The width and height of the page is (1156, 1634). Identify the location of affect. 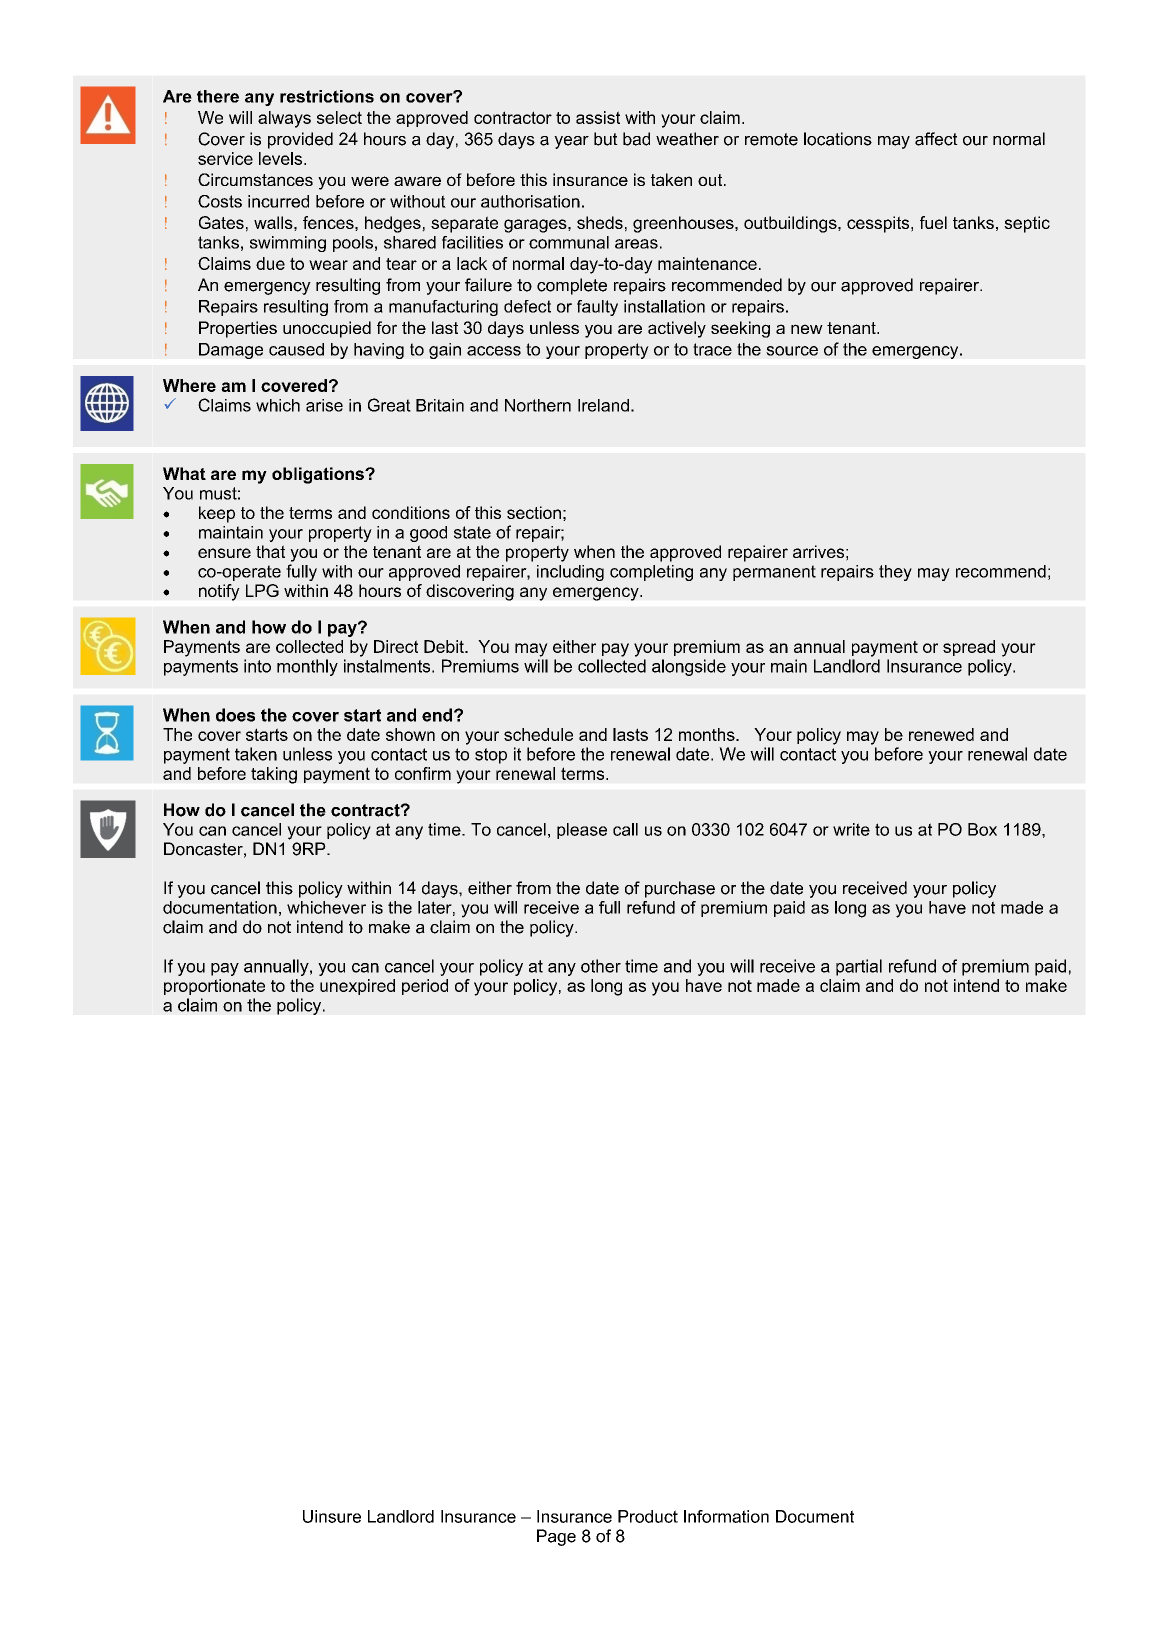
(936, 139).
